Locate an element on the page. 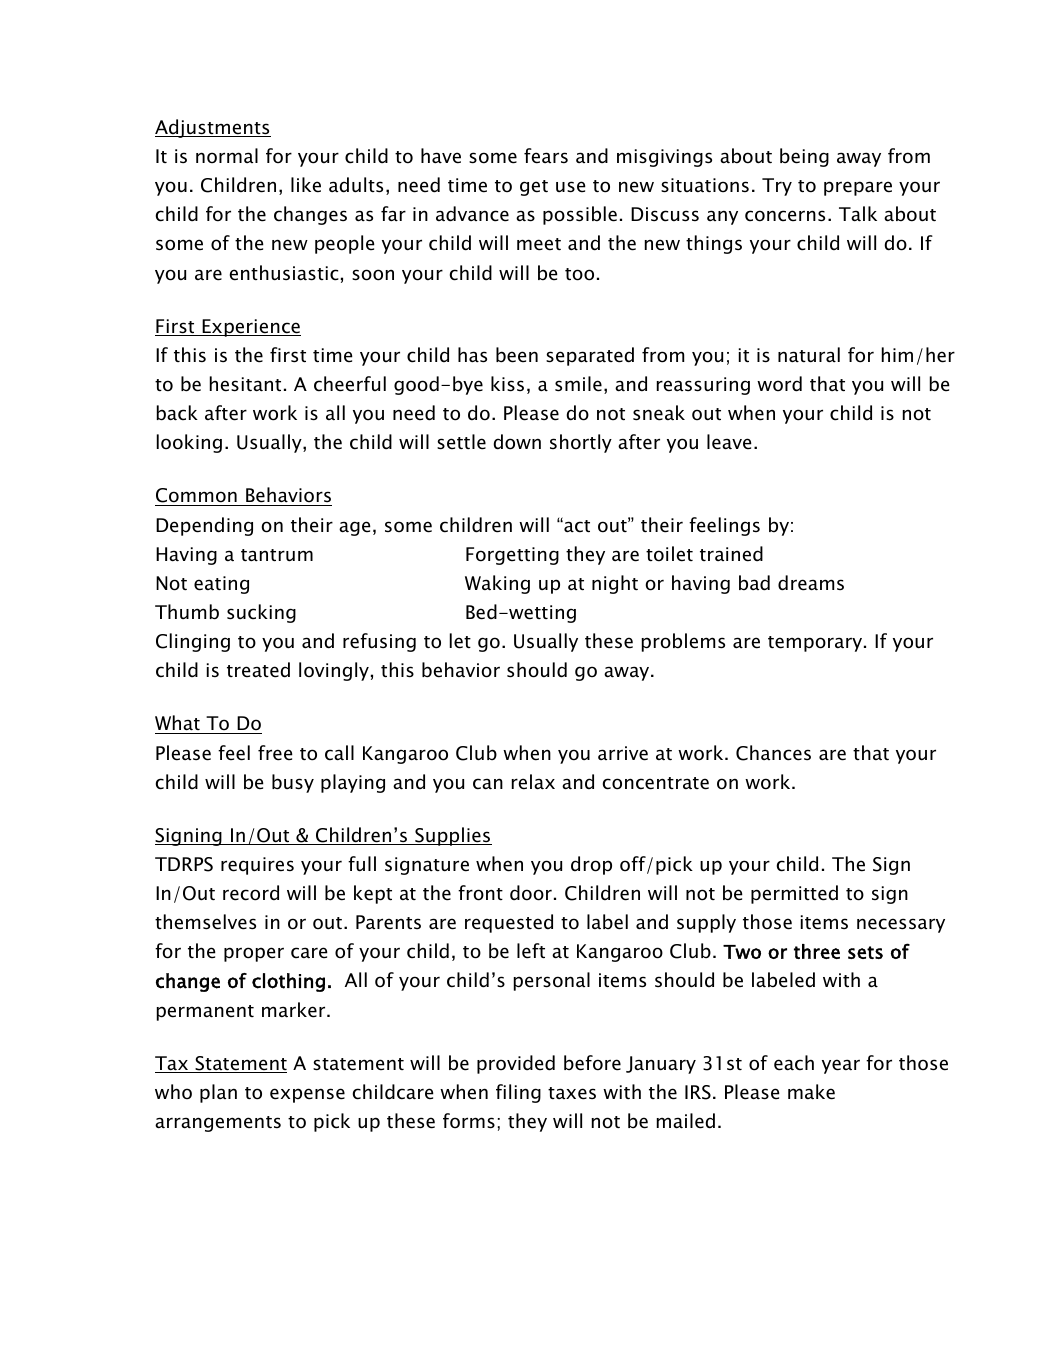  Waking is located at coordinates (497, 584).
